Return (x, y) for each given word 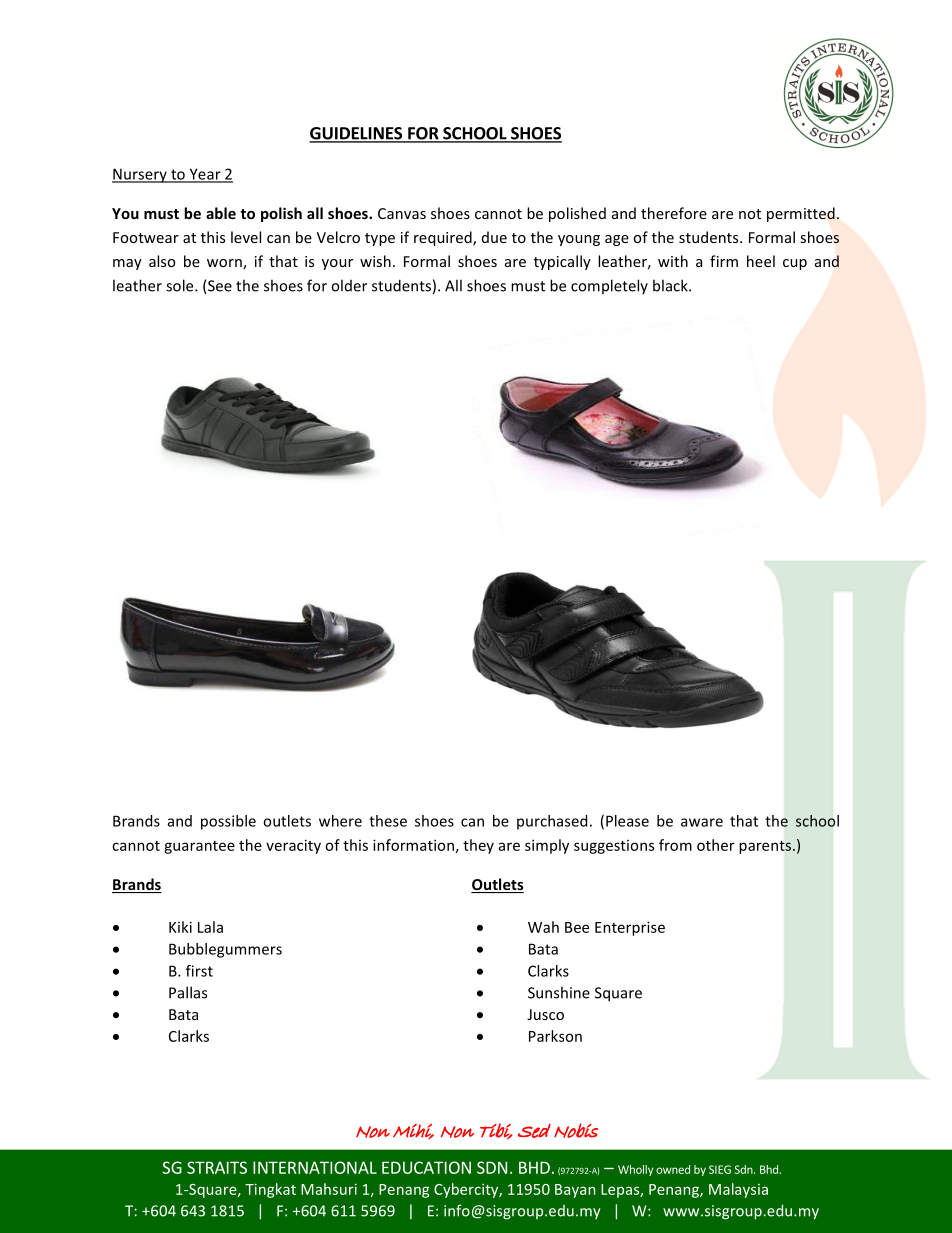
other (716, 845)
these (388, 821)
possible (228, 822)
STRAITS (217, 1167)
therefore (674, 213)
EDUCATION (426, 1167)
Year (205, 175)
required (444, 238)
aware (702, 822)
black (671, 285)
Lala (210, 927)
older (349, 285)
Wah (543, 927)
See (219, 287)
